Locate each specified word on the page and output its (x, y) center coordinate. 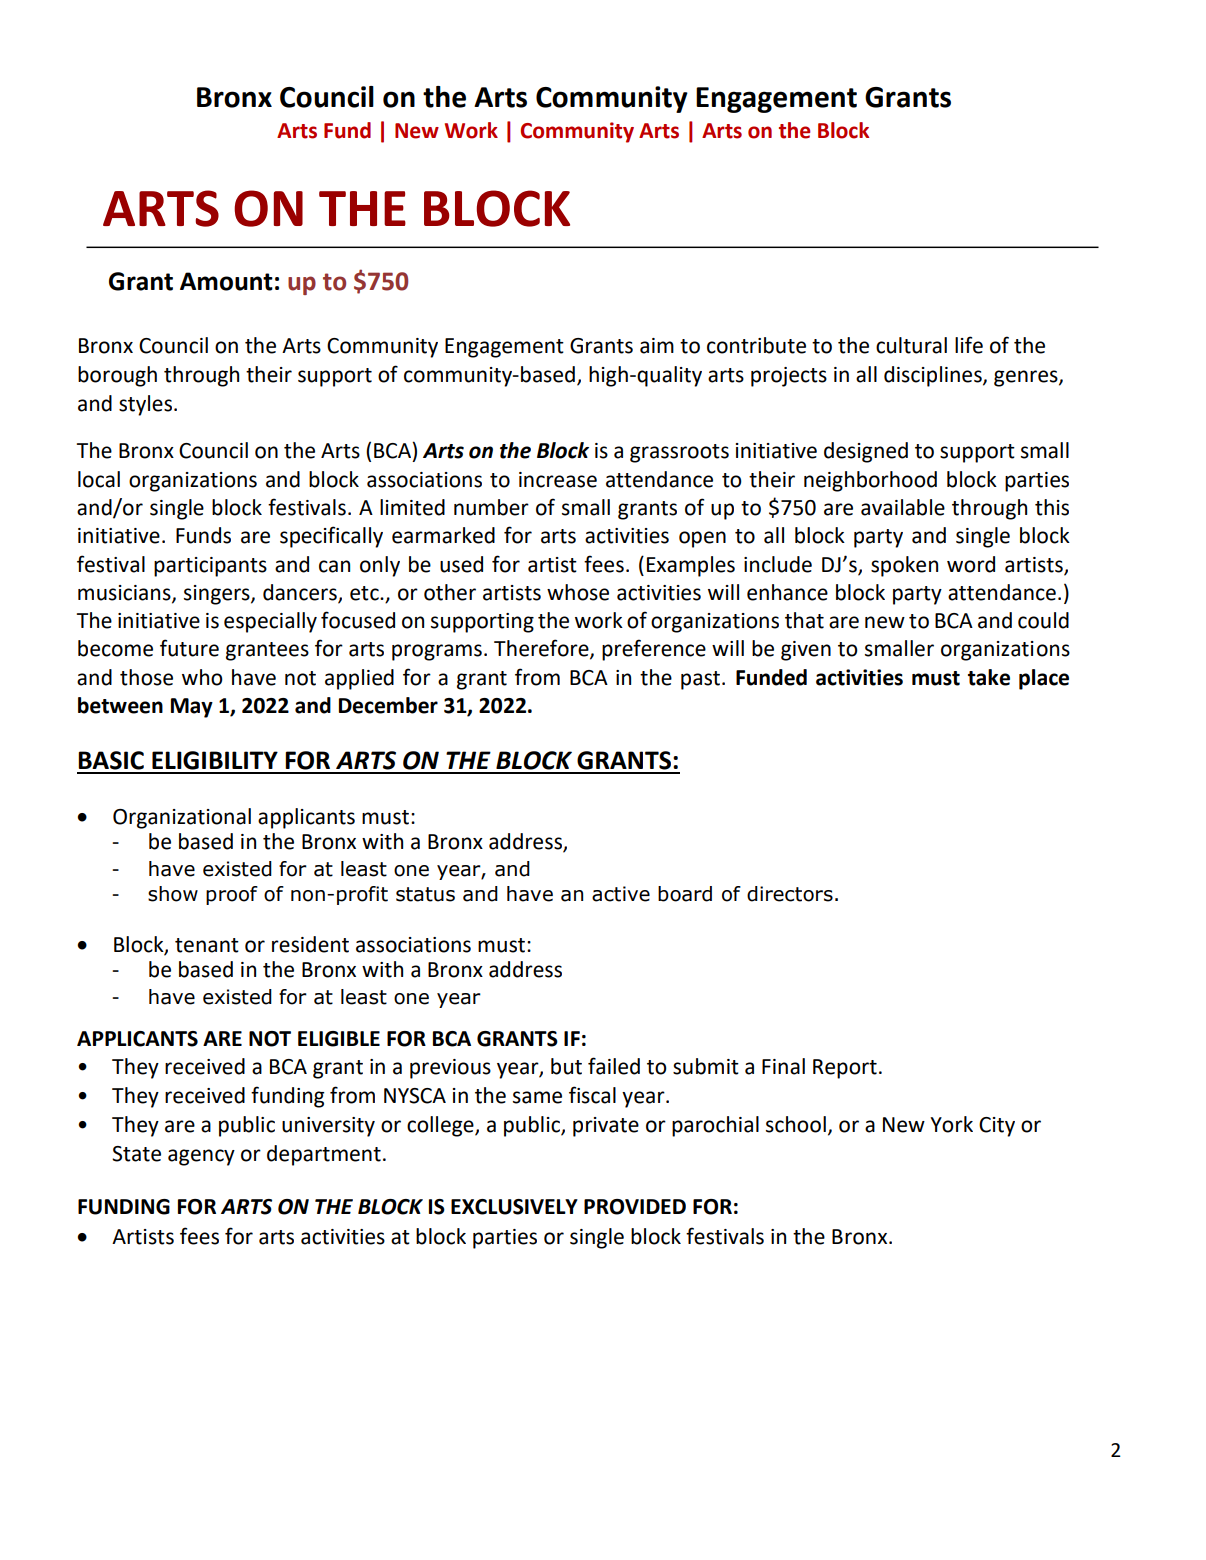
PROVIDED (635, 1207)
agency (201, 1157)
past (702, 680)
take (989, 677)
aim (657, 346)
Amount (226, 281)
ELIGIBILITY (215, 760)
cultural (911, 345)
